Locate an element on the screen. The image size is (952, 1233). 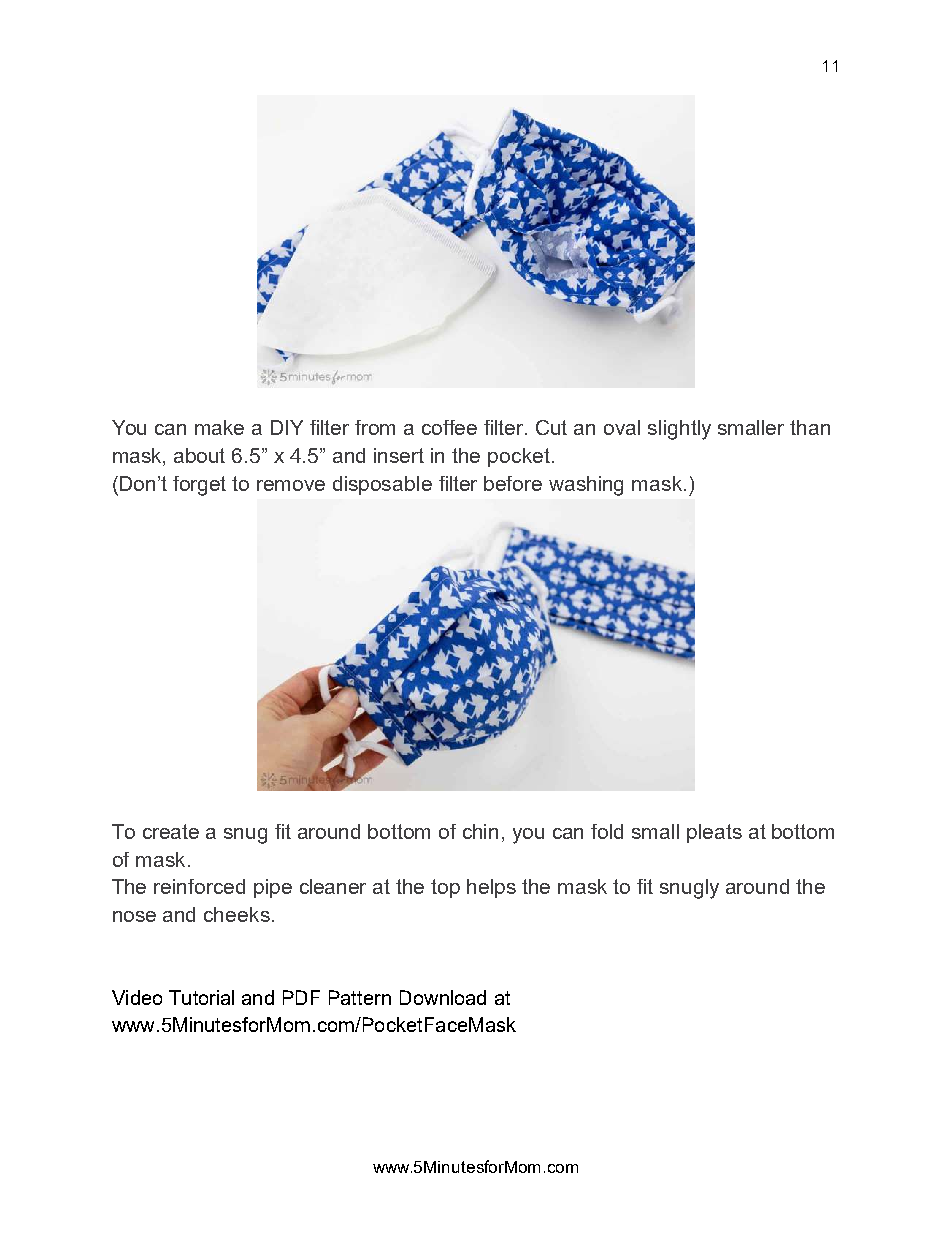
slightly is located at coordinates (679, 430).
